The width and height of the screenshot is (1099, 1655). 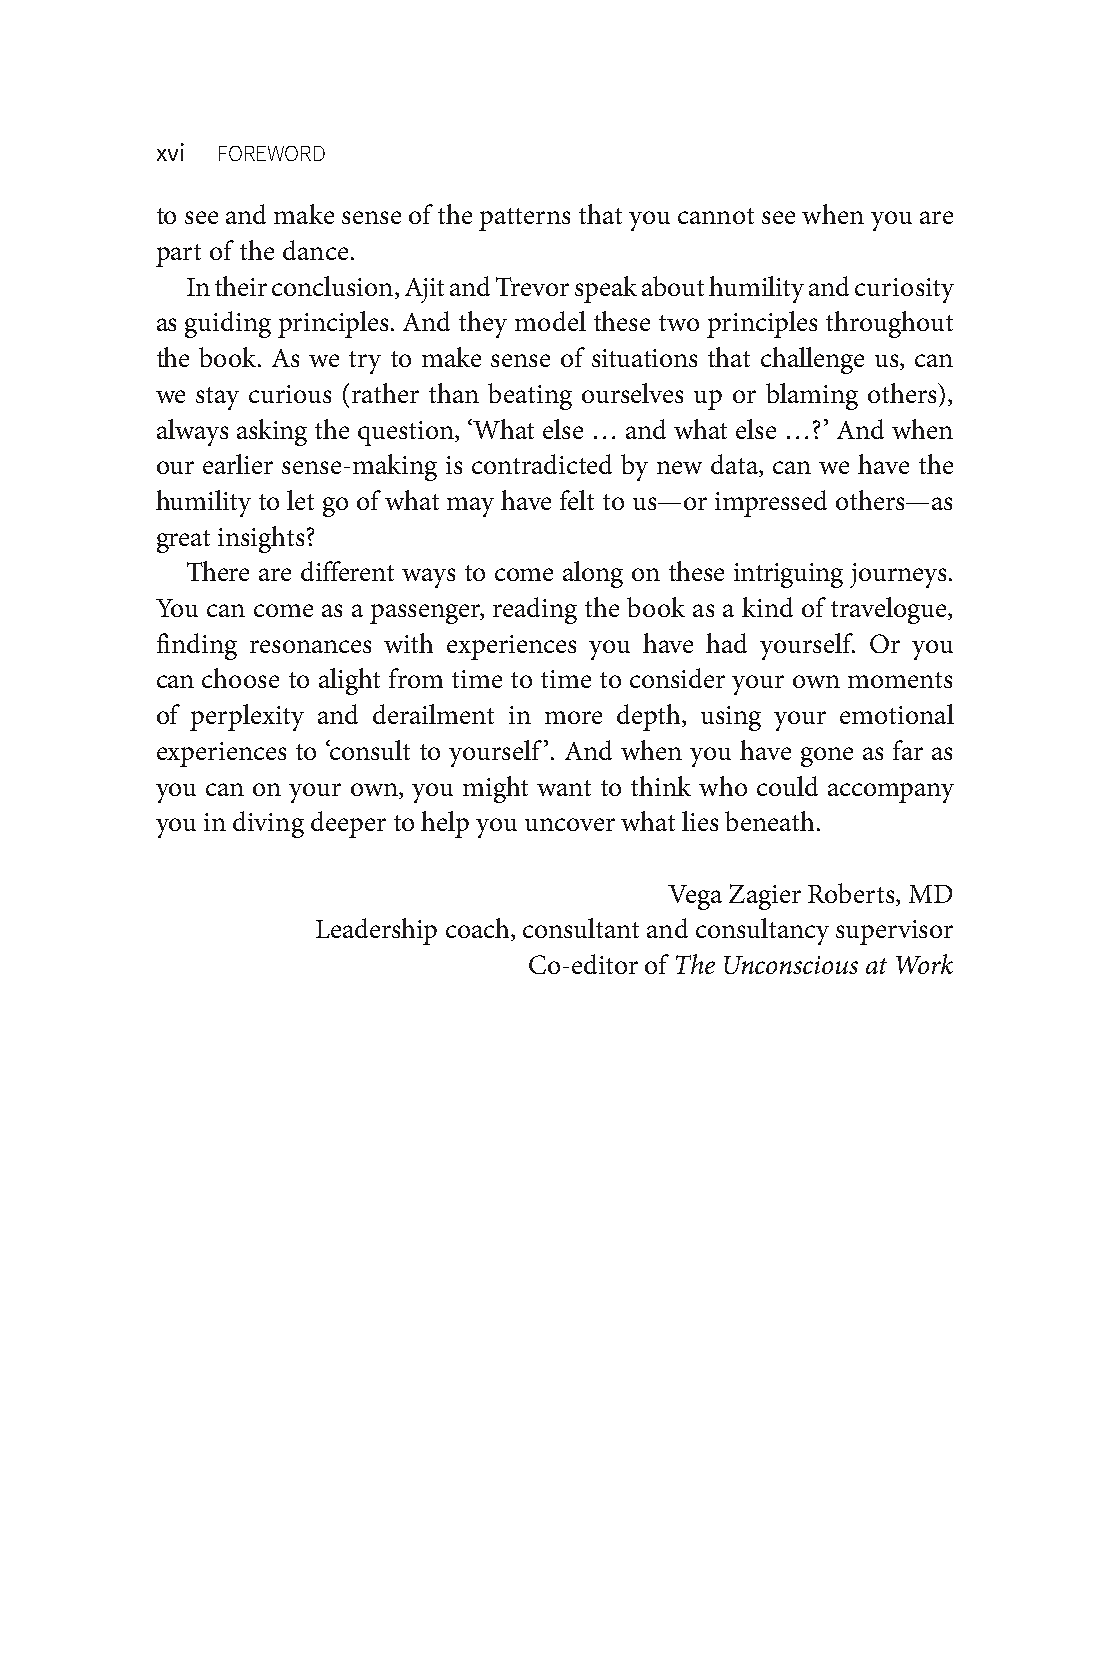 I want to click on curious, so click(x=290, y=394).
